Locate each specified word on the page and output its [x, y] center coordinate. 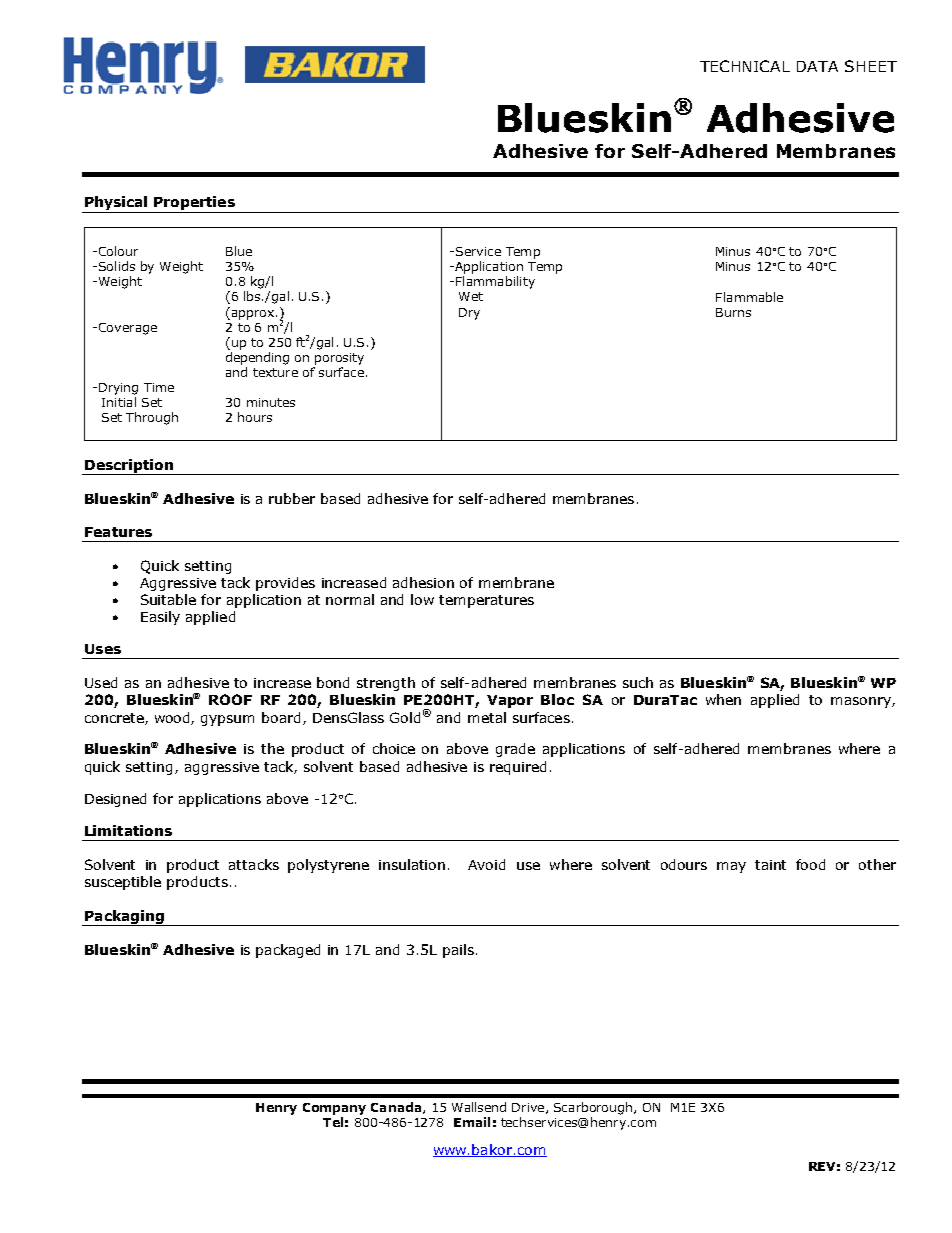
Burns [733, 312]
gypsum [227, 720]
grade [515, 750]
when [723, 699]
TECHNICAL [745, 66]
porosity [339, 359]
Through [152, 418]
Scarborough [593, 1108]
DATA [817, 66]
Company [334, 1109]
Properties [194, 204]
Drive [529, 1108]
